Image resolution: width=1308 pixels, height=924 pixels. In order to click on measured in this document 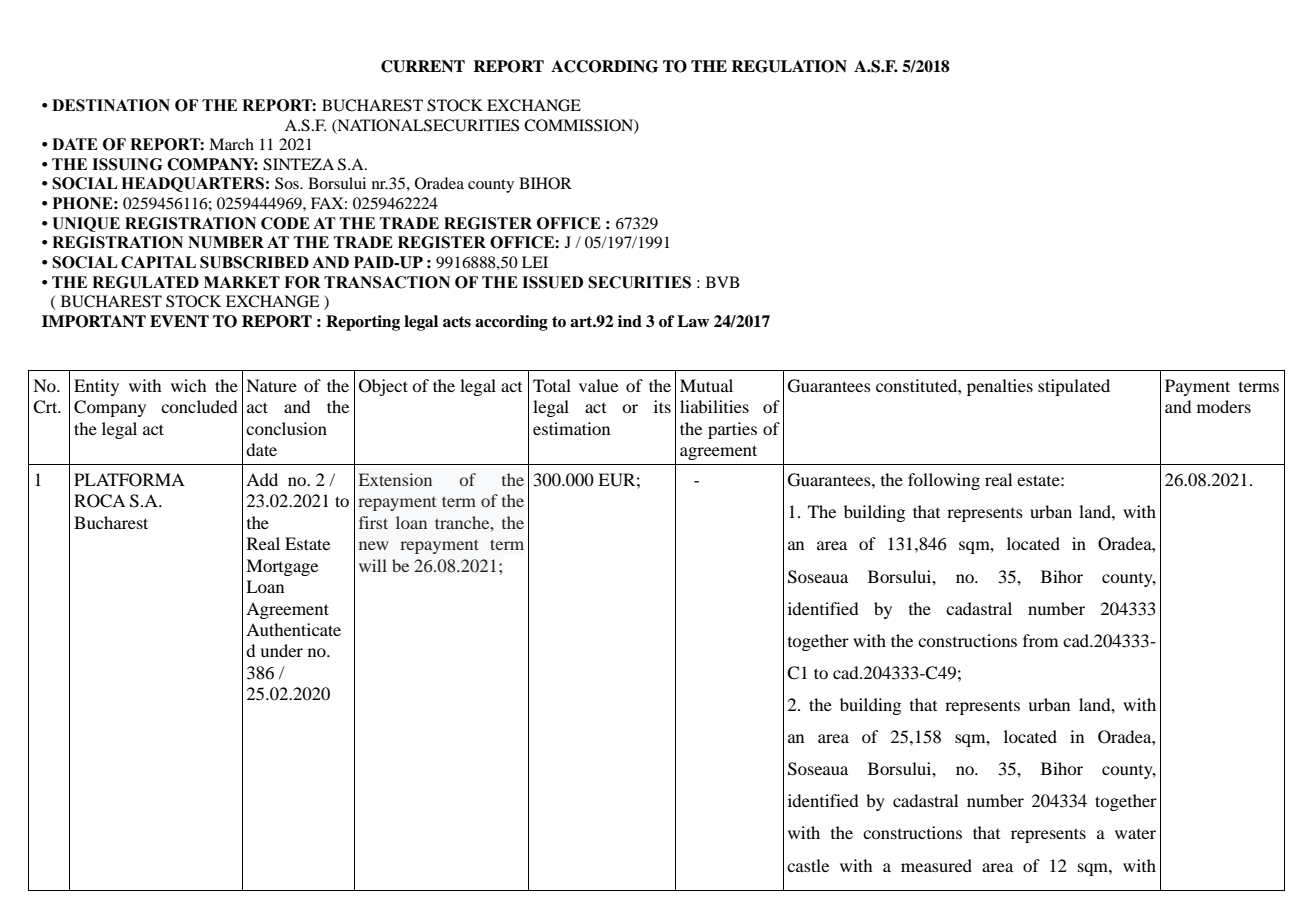, I will do `click(936, 865)`.
